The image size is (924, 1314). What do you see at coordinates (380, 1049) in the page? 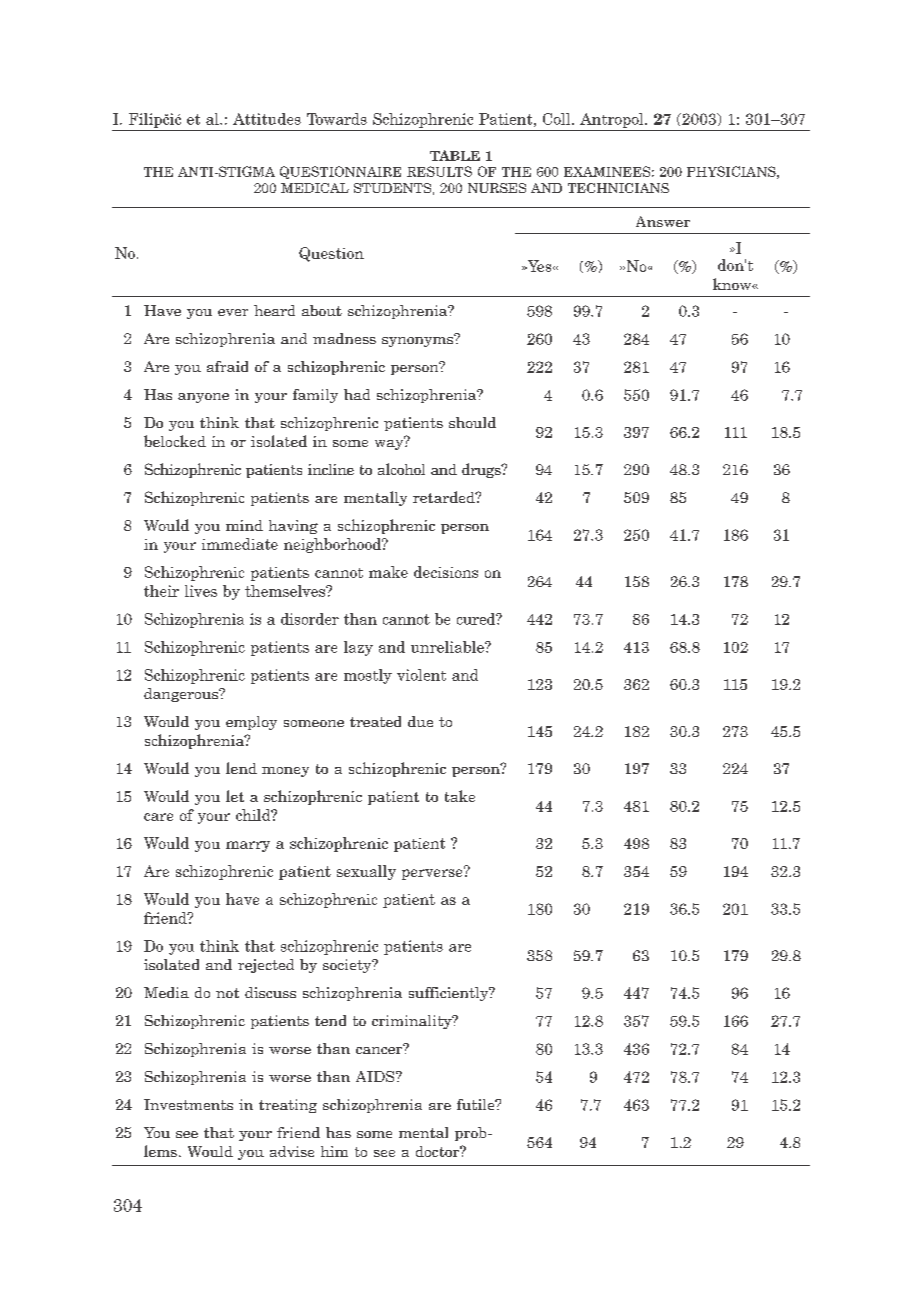
I see `cancer` at bounding box center [380, 1049].
